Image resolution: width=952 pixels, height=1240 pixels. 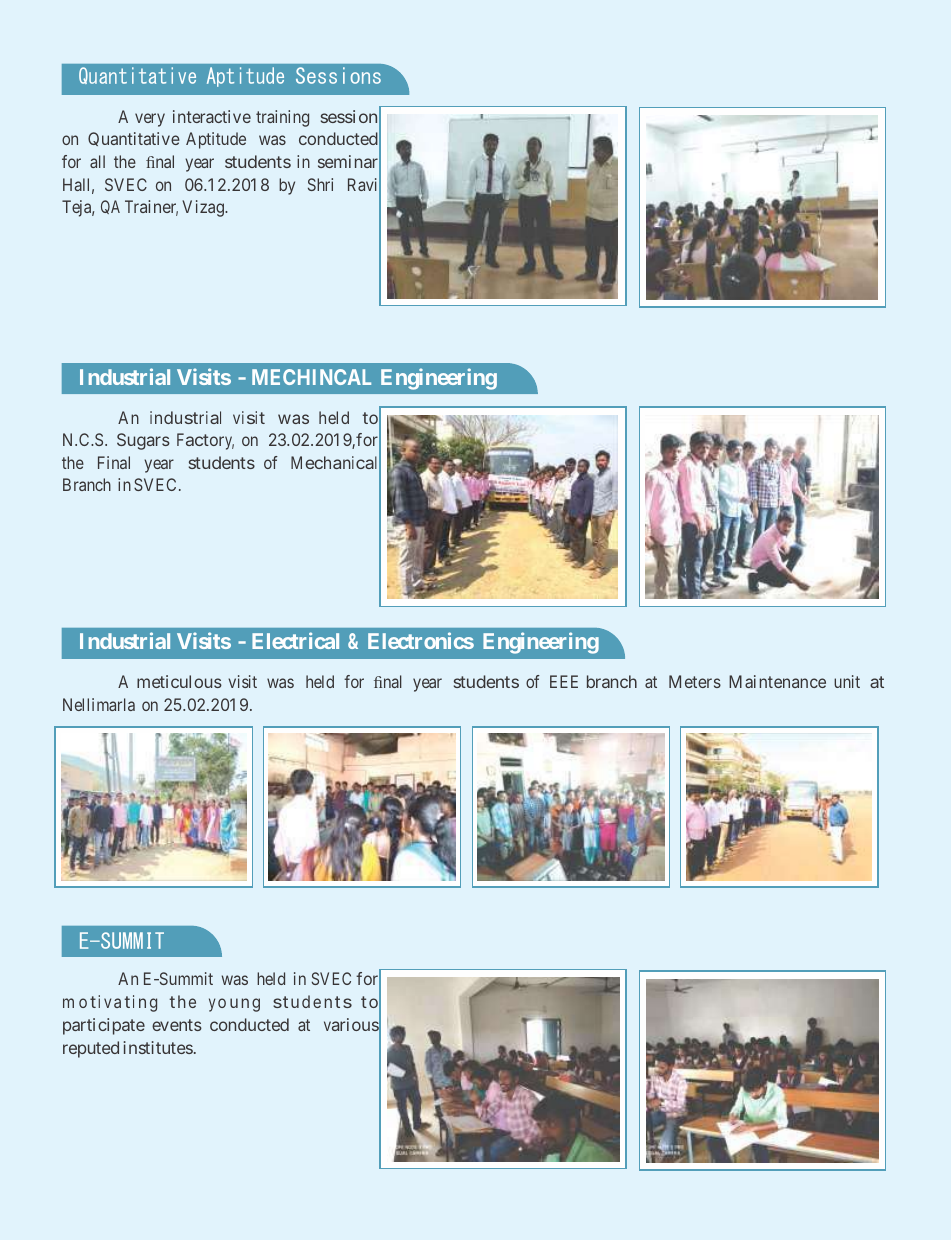 What do you see at coordinates (151, 208) in the screenshot?
I see `Trainer` at bounding box center [151, 208].
